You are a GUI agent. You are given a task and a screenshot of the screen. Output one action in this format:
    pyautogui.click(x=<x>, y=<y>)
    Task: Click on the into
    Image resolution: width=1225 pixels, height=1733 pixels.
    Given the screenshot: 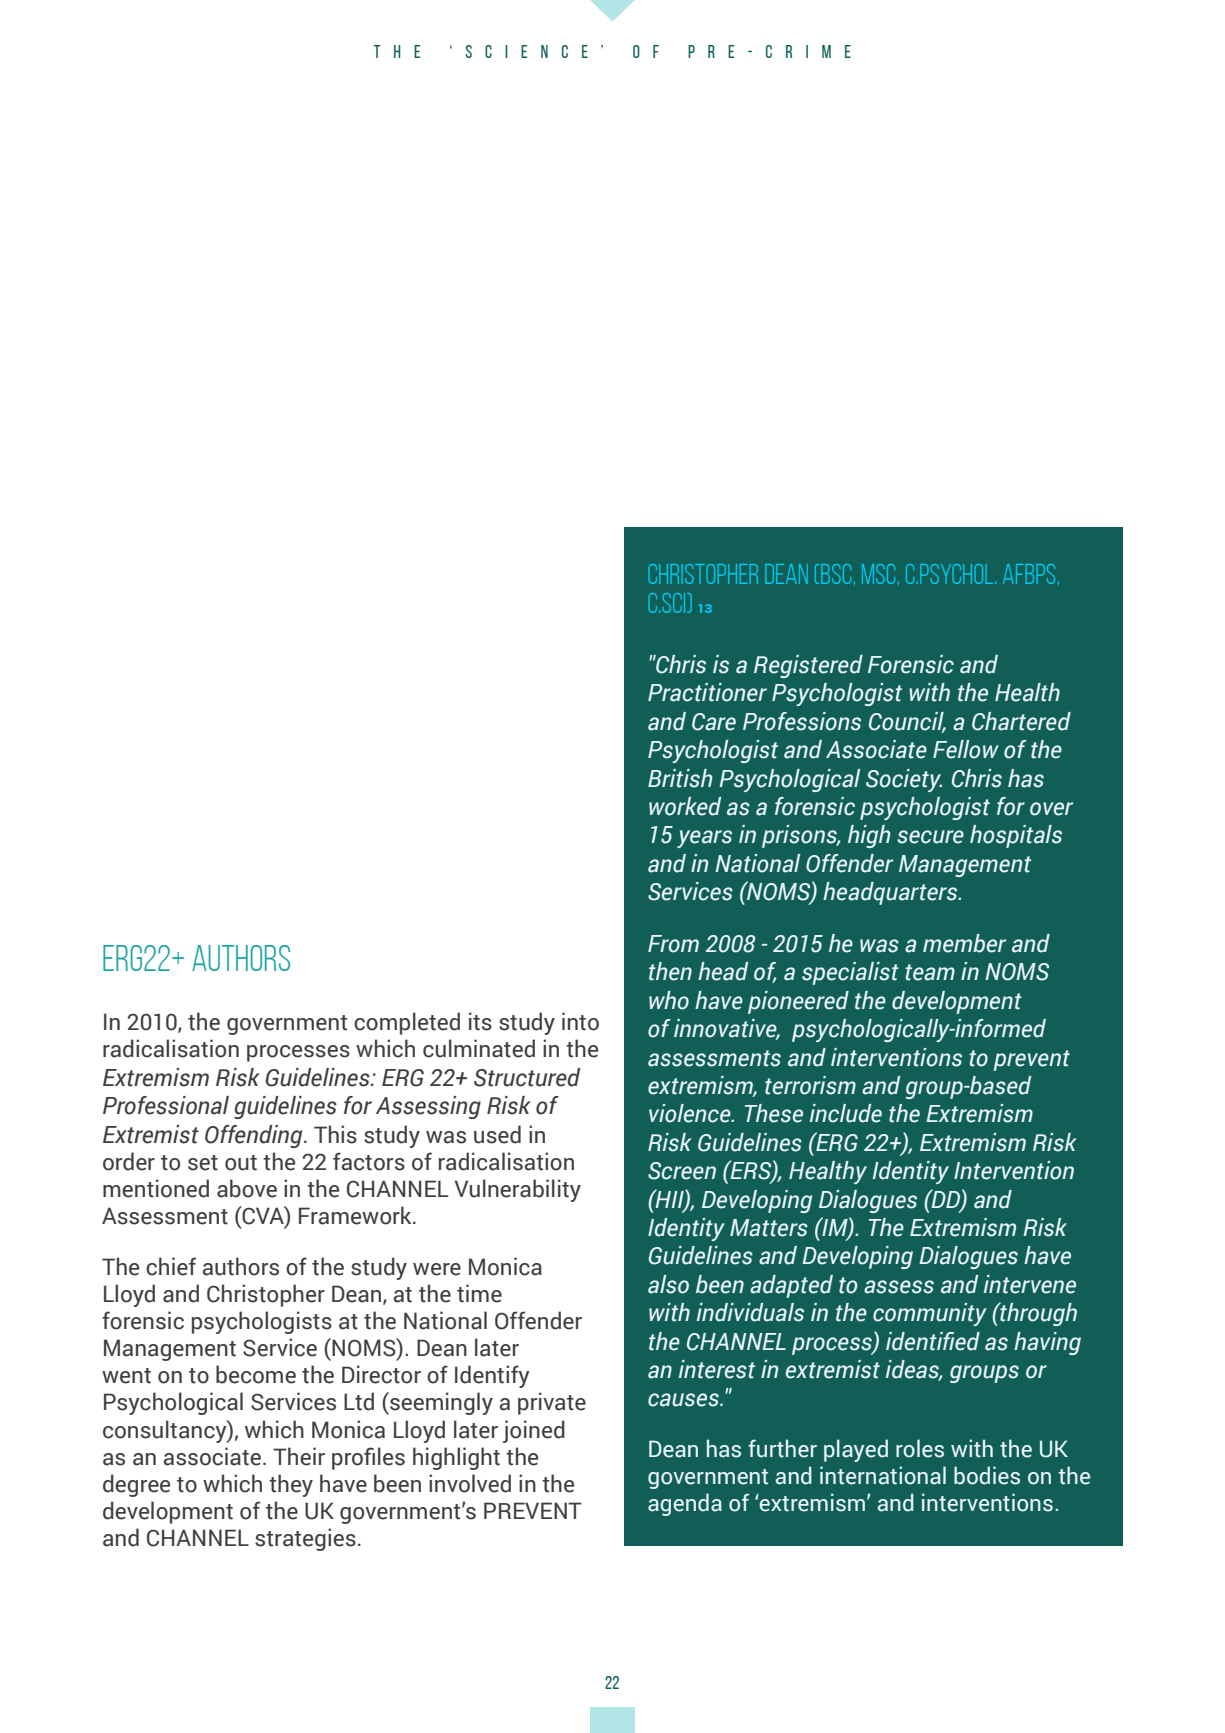 What is the action you would take?
    pyautogui.click(x=580, y=1021)
